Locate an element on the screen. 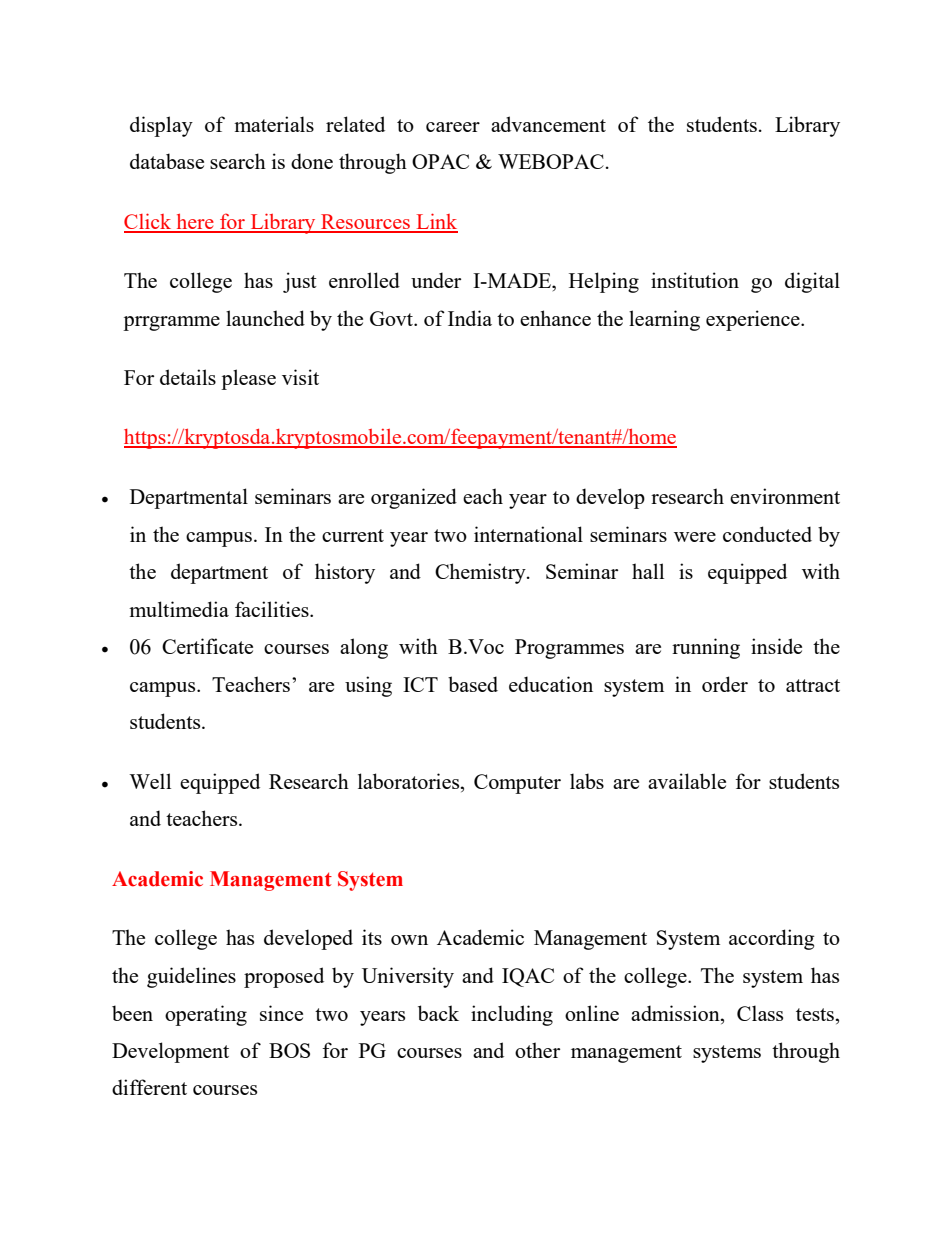  Well is located at coordinates (150, 781).
